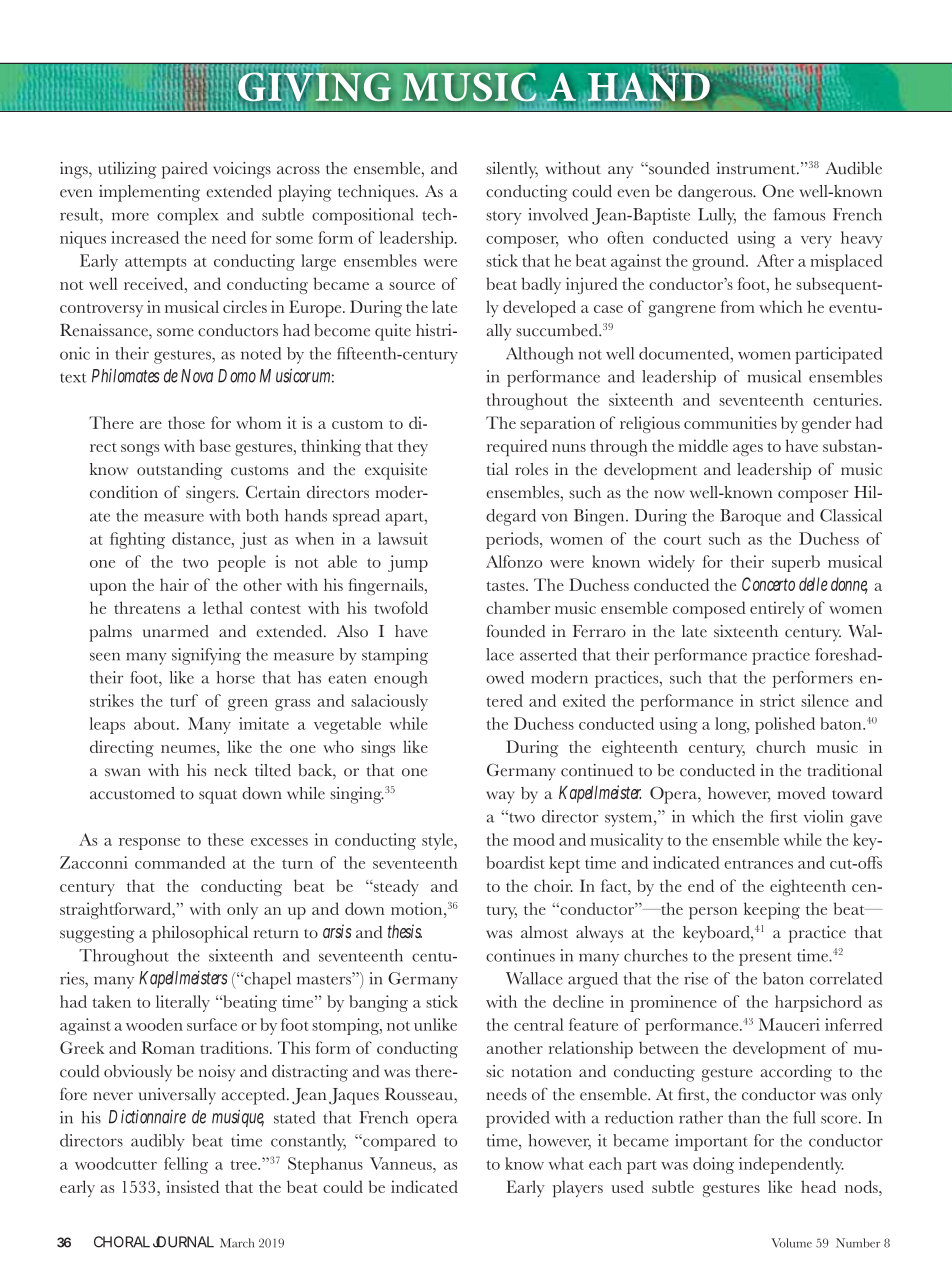 This page has width=952, height=1280. Describe the element at coordinates (777, 700) in the page. I see `strict` at that location.
